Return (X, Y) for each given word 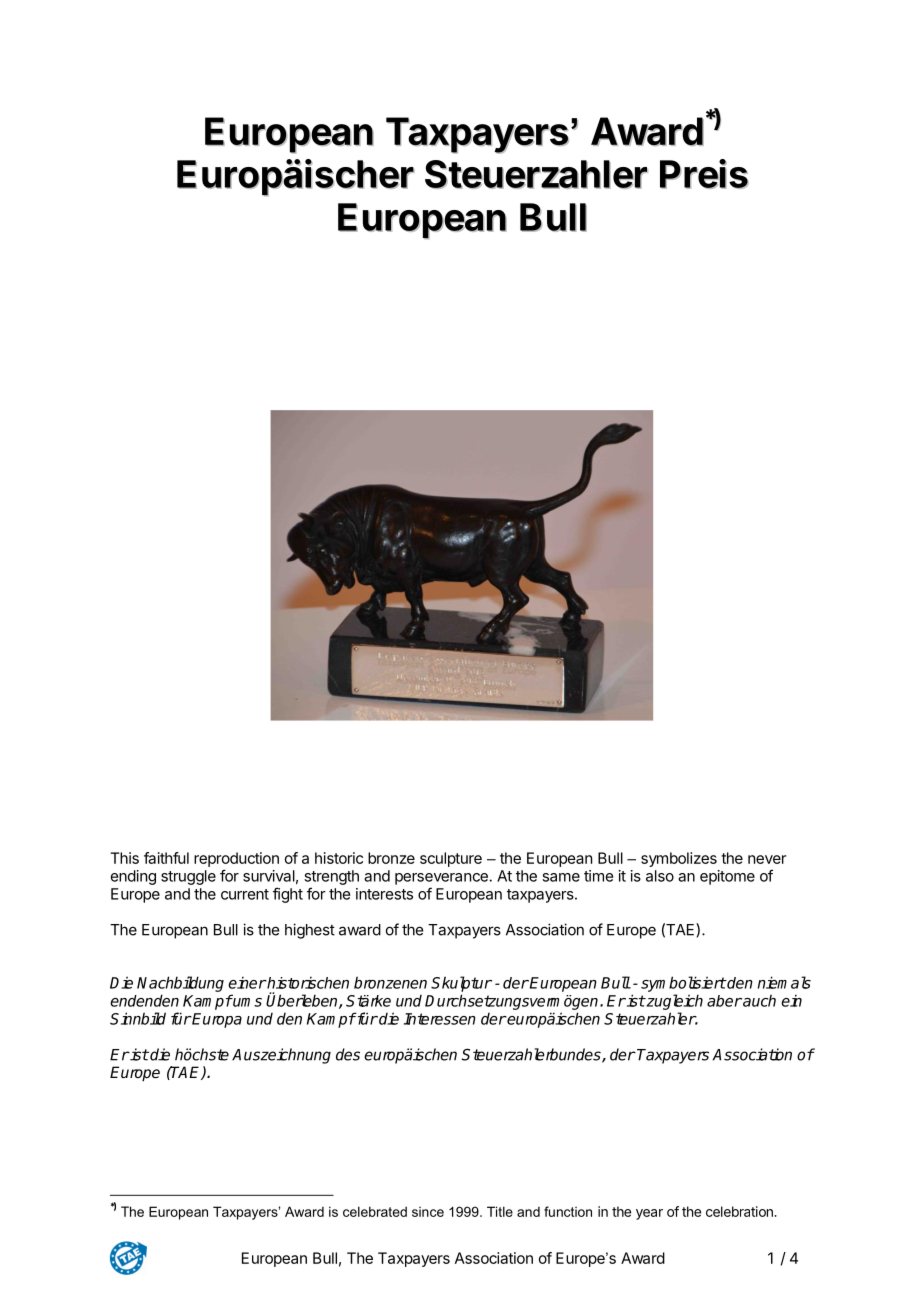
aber (724, 1001)
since (428, 1212)
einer (247, 982)
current (245, 894)
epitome (727, 877)
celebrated (375, 1211)
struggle (188, 877)
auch (758, 1000)
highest (310, 931)
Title (500, 1211)
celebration (740, 1211)
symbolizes (679, 859)
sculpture (451, 859)
